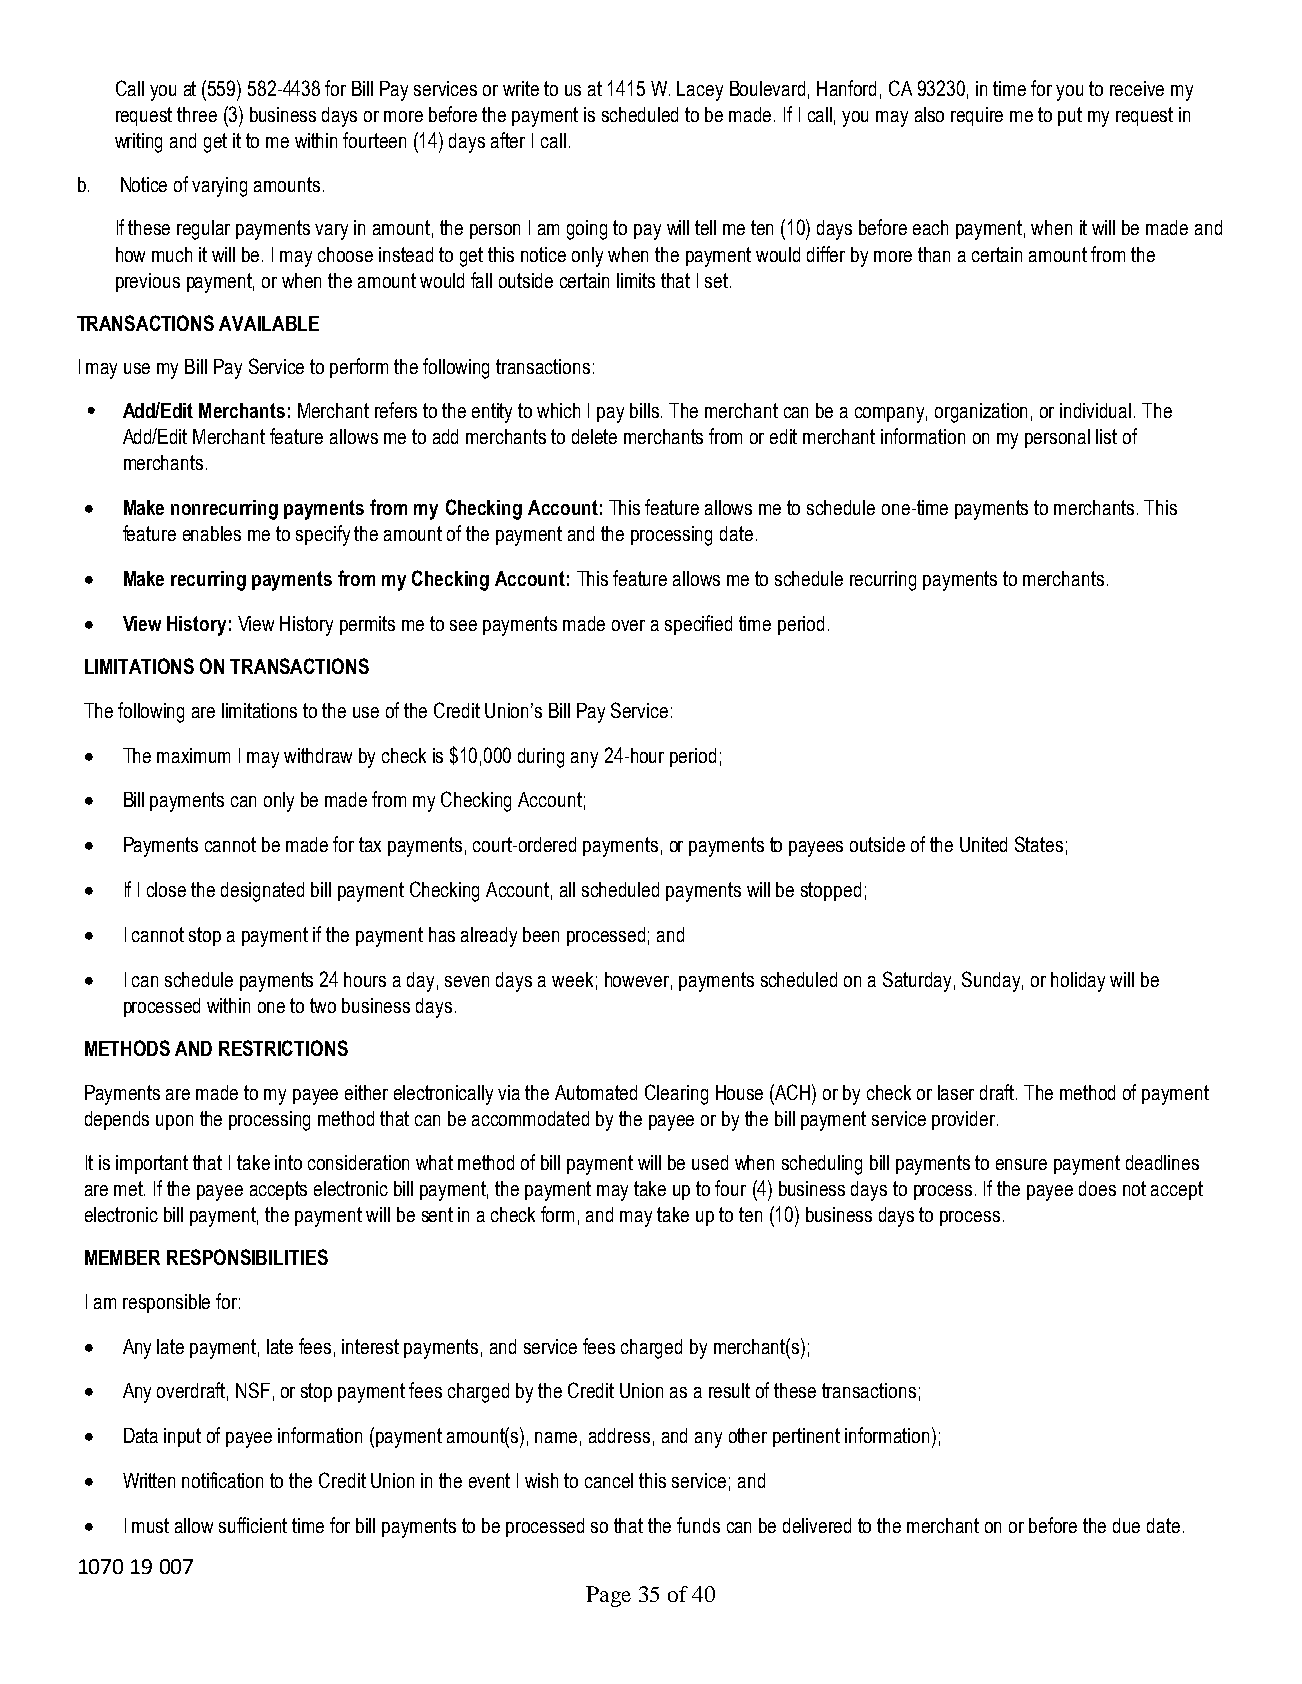 The image size is (1302, 1684). Describe the element at coordinates (197, 114) in the screenshot. I see `three` at that location.
